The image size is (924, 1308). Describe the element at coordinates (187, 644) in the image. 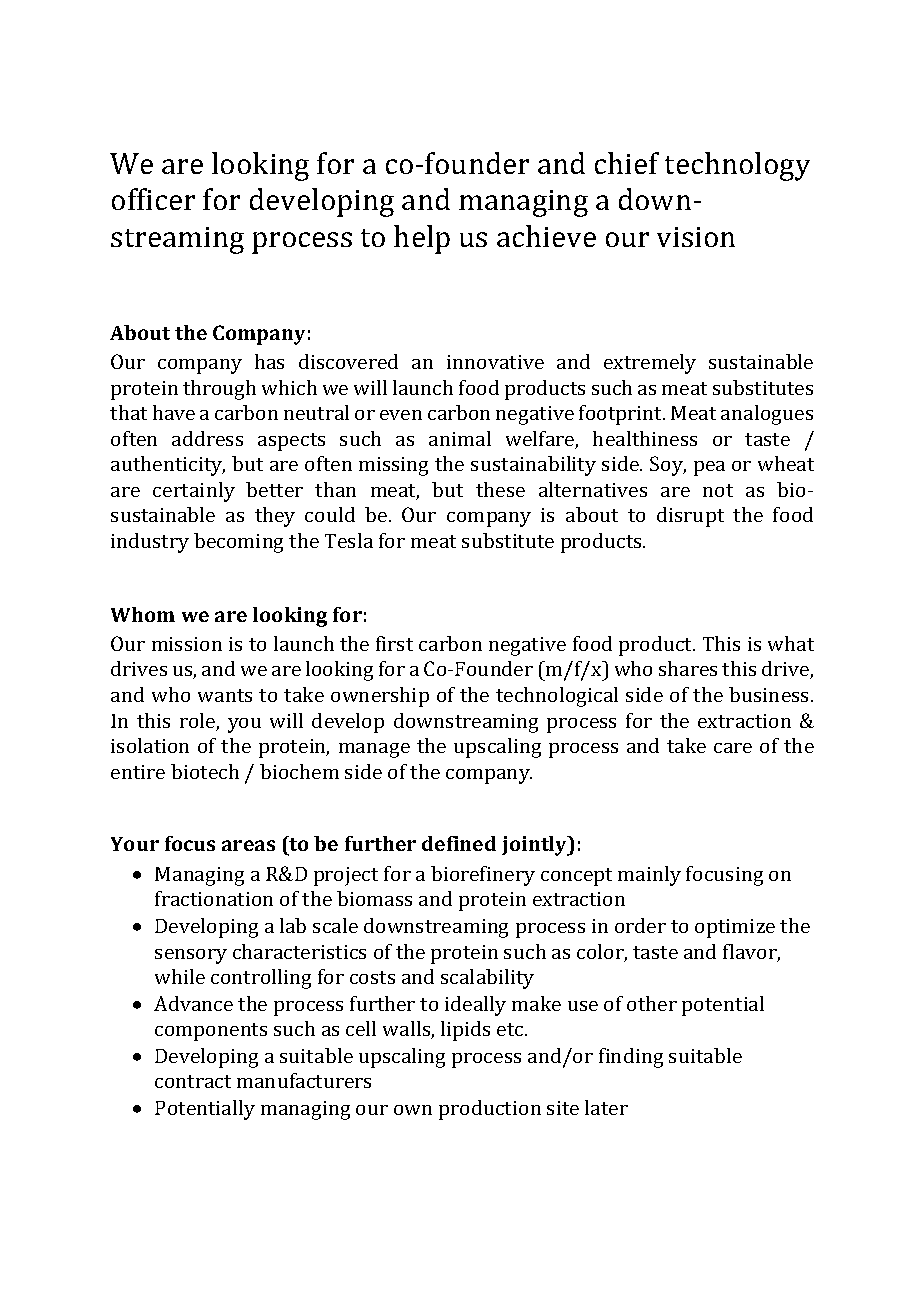

I see `mission` at that location.
